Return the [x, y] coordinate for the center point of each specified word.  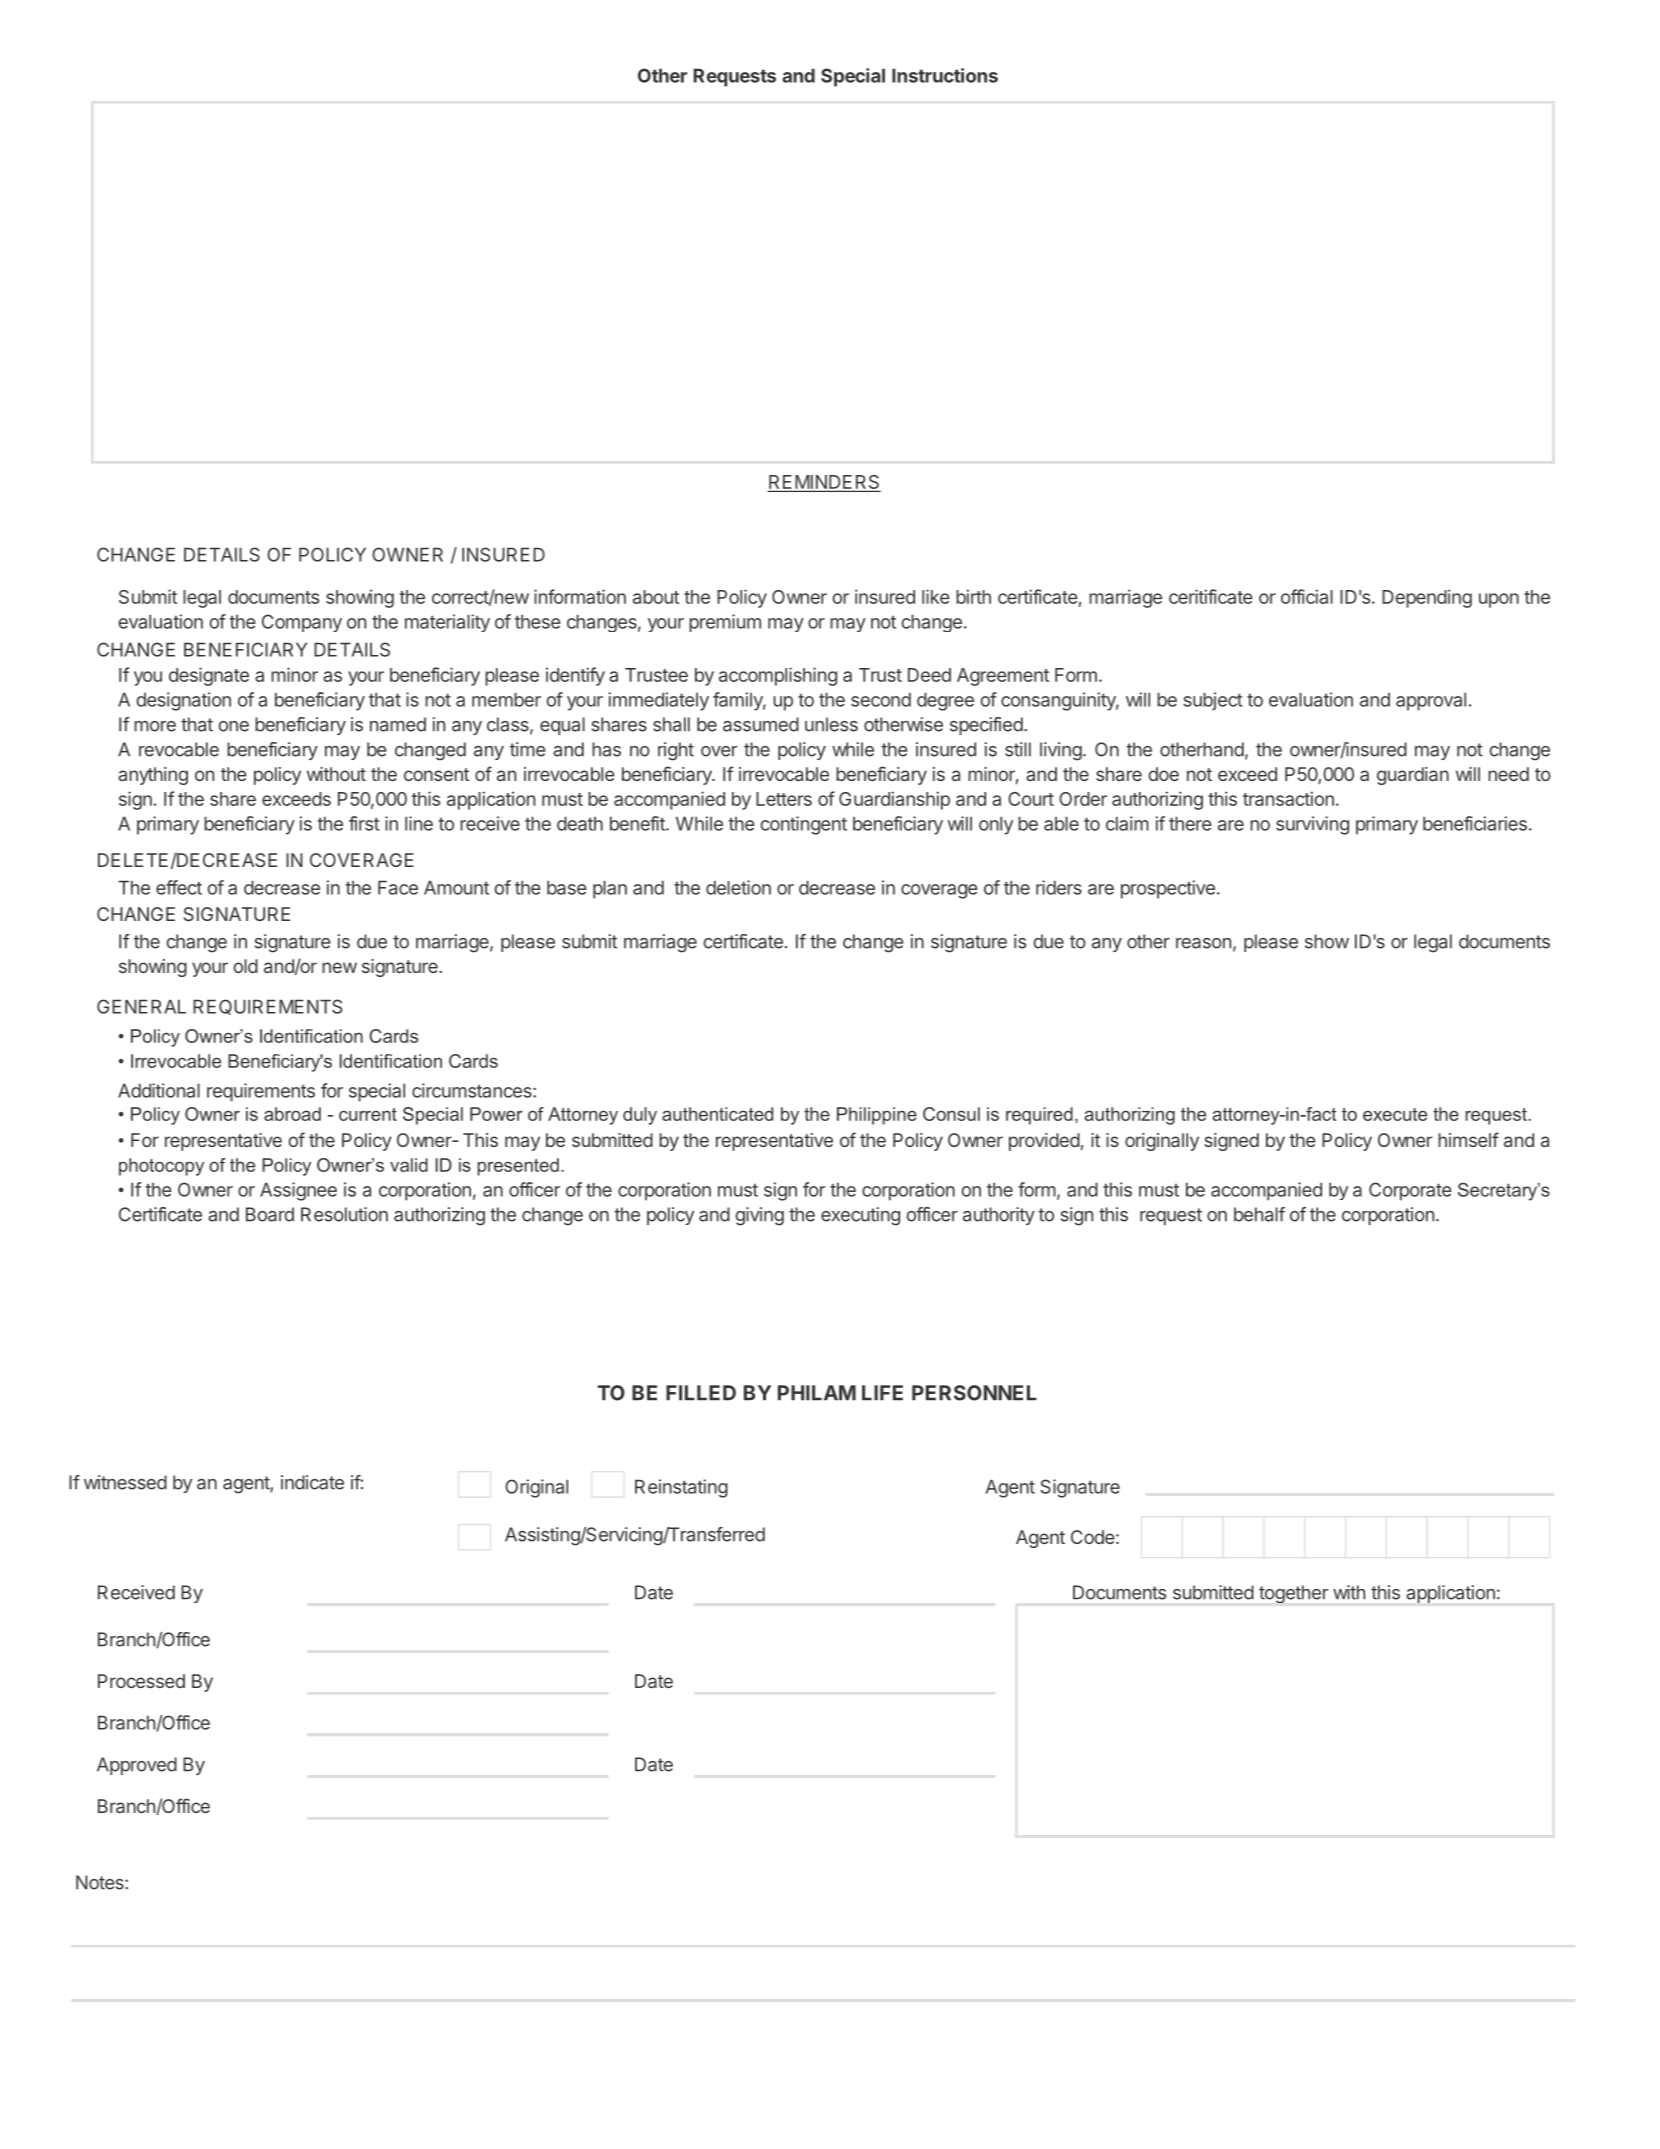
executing [860, 1216]
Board [270, 1214]
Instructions [945, 75]
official [1307, 596]
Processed [141, 1681]
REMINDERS [824, 483]
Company [302, 623]
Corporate [1410, 1191]
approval [1431, 701]
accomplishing [778, 676]
